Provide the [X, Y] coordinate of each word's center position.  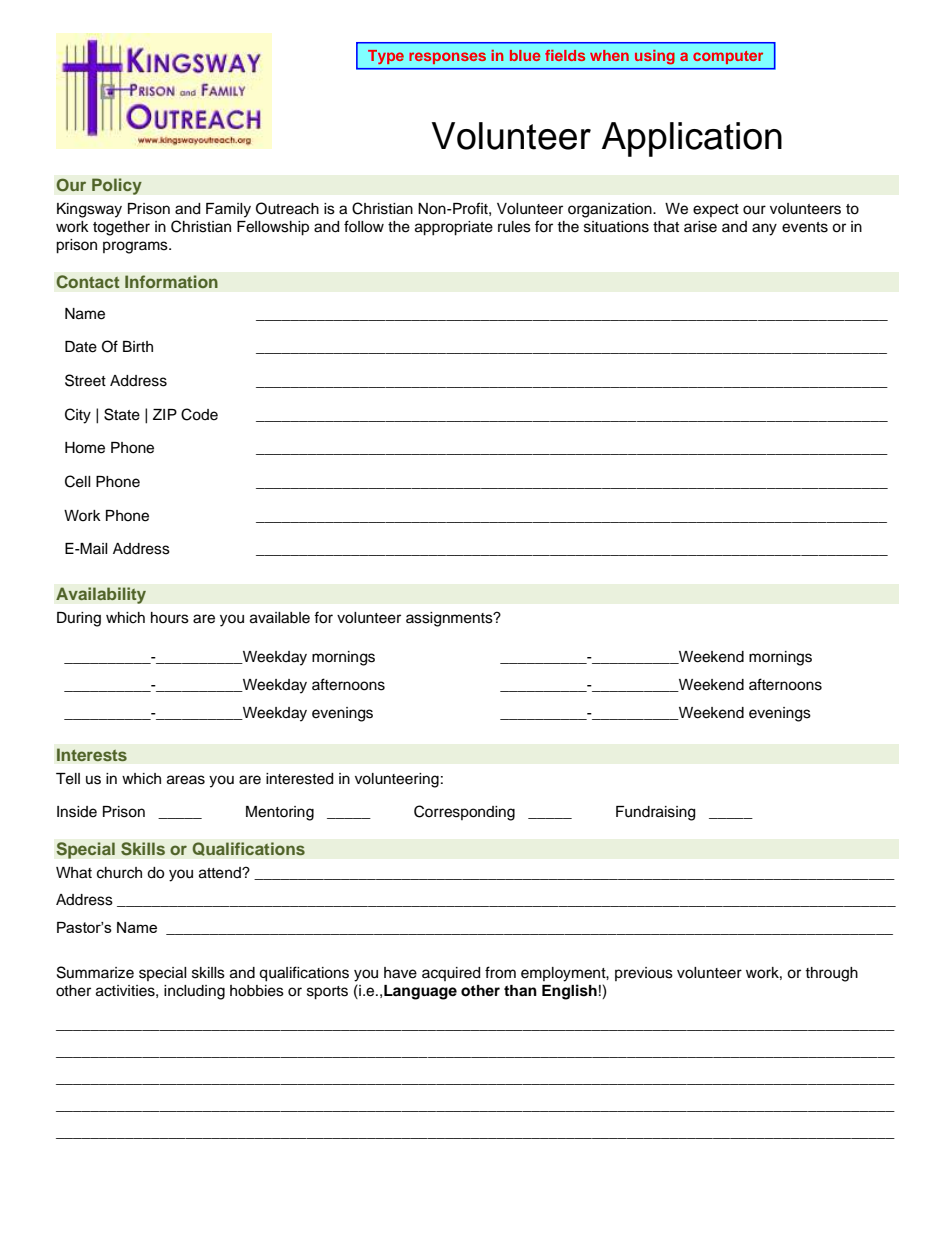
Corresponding [464, 813]
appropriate [454, 228]
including [194, 992]
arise [700, 227]
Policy [117, 186]
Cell [78, 481]
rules [514, 227]
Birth [138, 346]
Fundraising [655, 813]
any [764, 229]
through [831, 974]
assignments [450, 619]
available [280, 618]
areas [186, 780]
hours [170, 618]
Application [692, 139]
